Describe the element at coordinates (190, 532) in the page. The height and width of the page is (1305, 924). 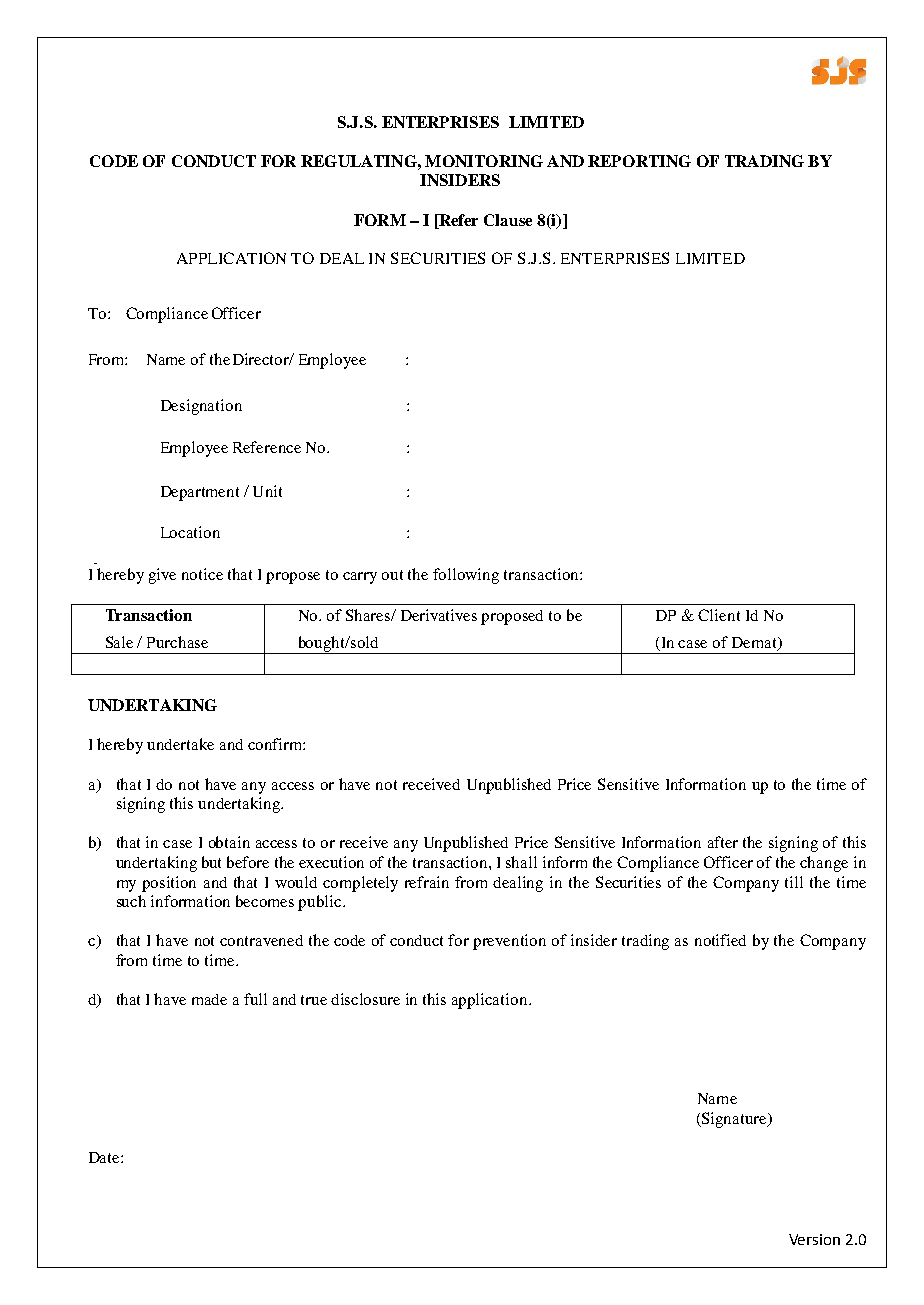
I see `Location` at that location.
